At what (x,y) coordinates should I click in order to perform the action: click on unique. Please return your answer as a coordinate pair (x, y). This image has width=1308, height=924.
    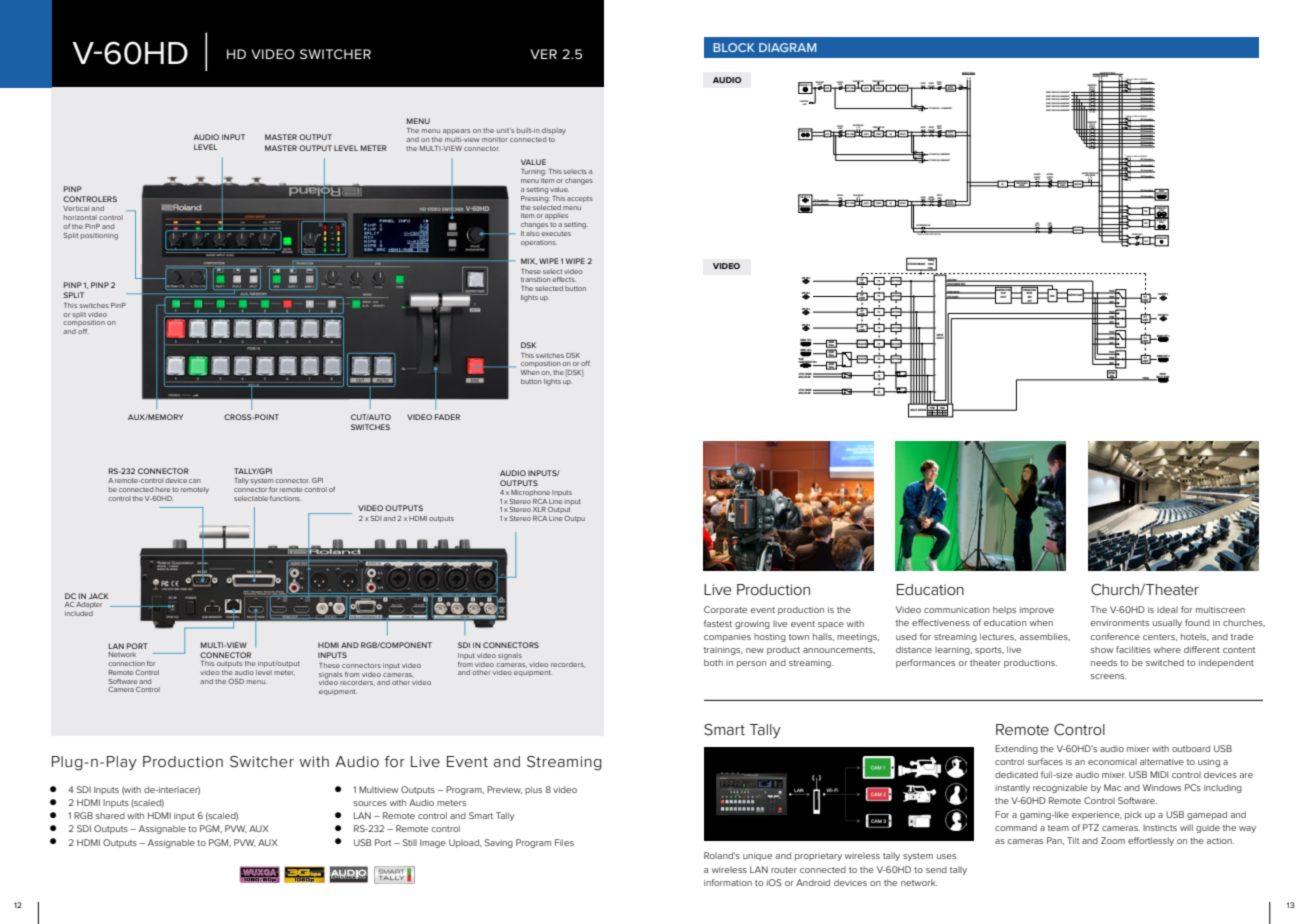
    Looking at the image, I should click on (757, 857).
